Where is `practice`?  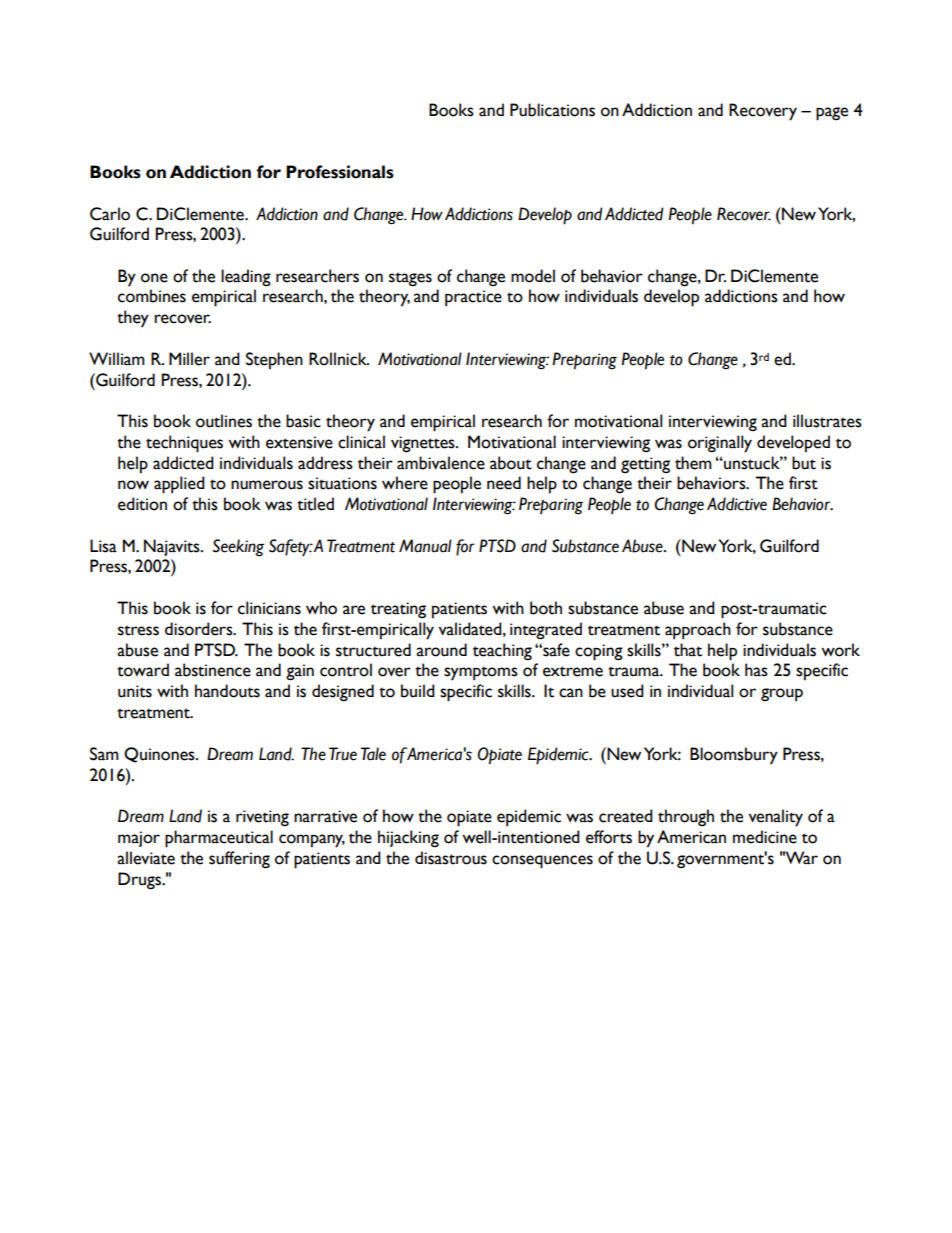
practice is located at coordinates (473, 298).
